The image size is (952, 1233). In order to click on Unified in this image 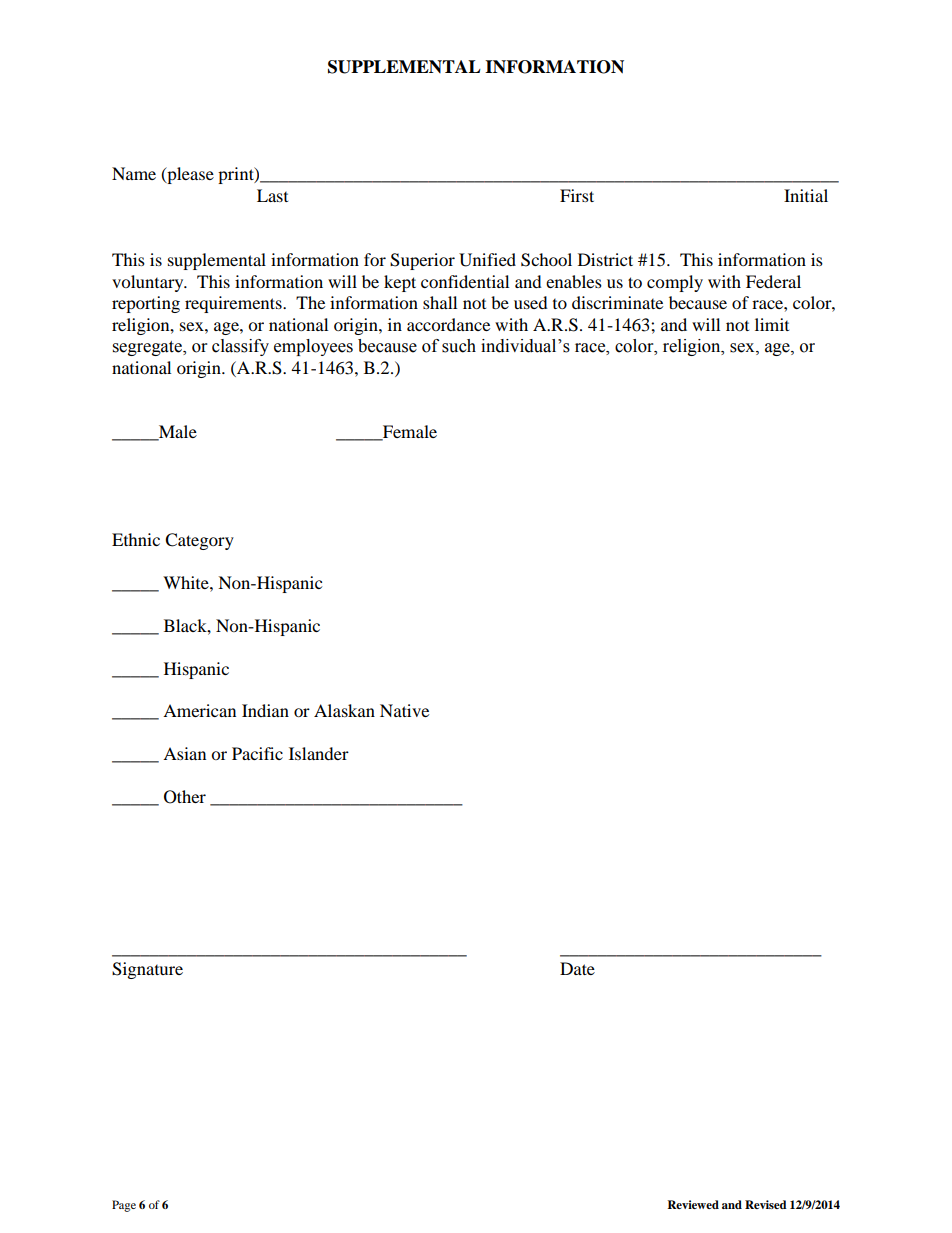, I will do `click(487, 260)`.
